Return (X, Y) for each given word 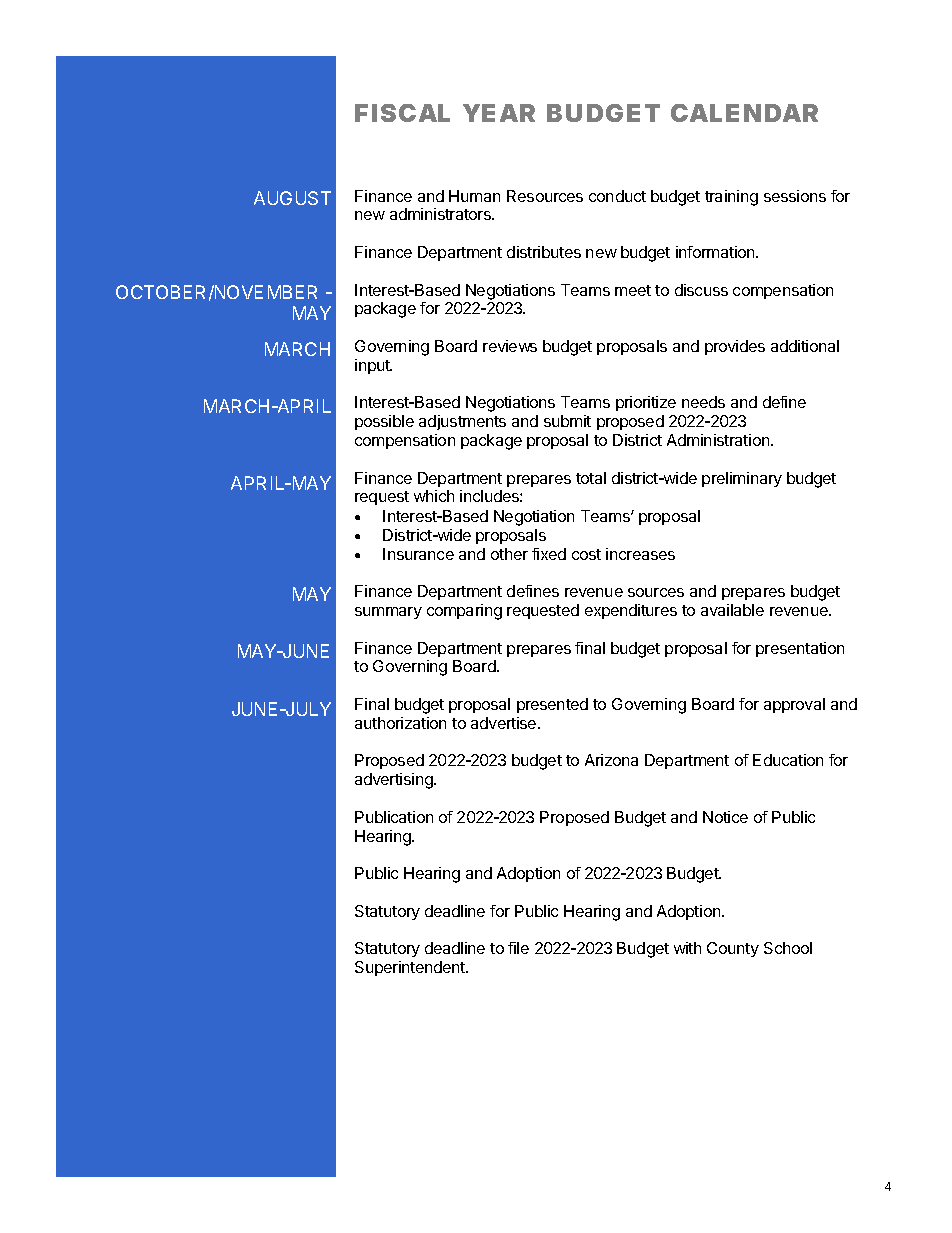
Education (788, 760)
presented (552, 705)
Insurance (418, 554)
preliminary (742, 479)
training (731, 198)
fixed (549, 554)
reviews (510, 346)
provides (735, 347)
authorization (400, 723)
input (373, 366)
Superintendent (411, 968)
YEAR (499, 113)
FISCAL (402, 113)
